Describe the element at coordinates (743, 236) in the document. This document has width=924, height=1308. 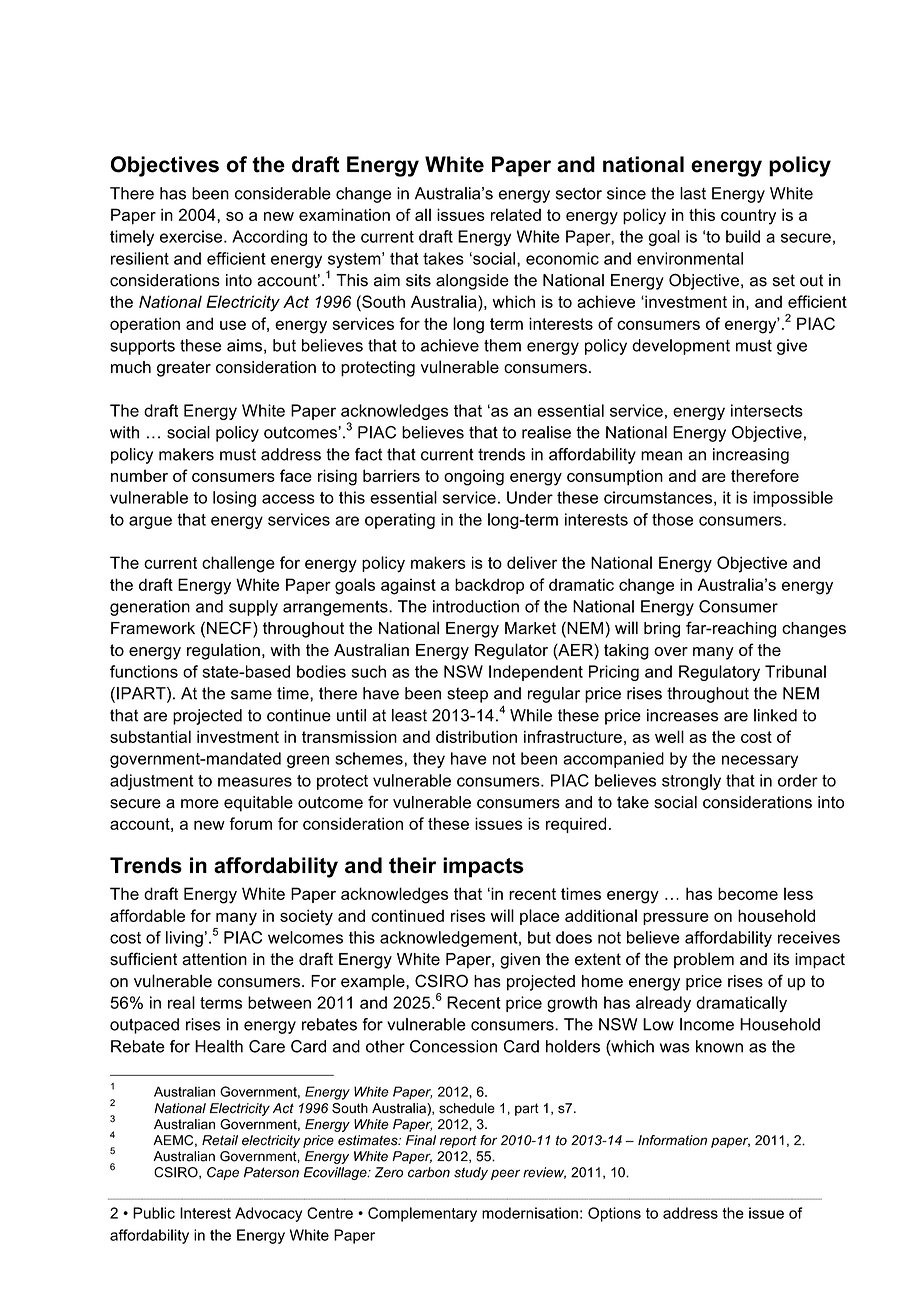
I see `build` at that location.
